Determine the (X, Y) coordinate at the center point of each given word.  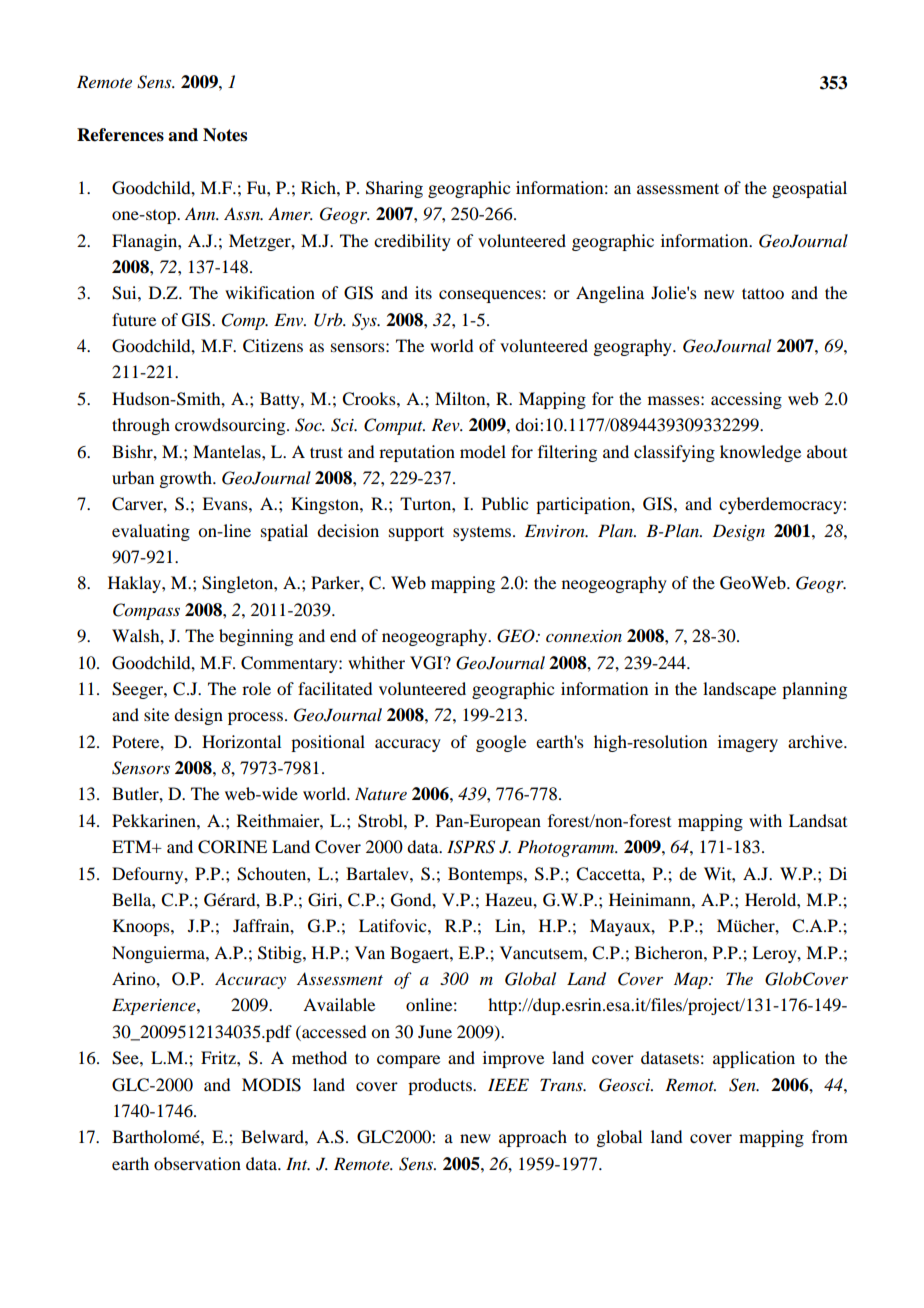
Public (505, 503)
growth (186, 479)
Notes (225, 135)
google (501, 743)
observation (197, 1163)
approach (533, 1138)
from (830, 1136)
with (765, 820)
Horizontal (241, 741)
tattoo (763, 293)
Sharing (394, 189)
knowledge (760, 453)
